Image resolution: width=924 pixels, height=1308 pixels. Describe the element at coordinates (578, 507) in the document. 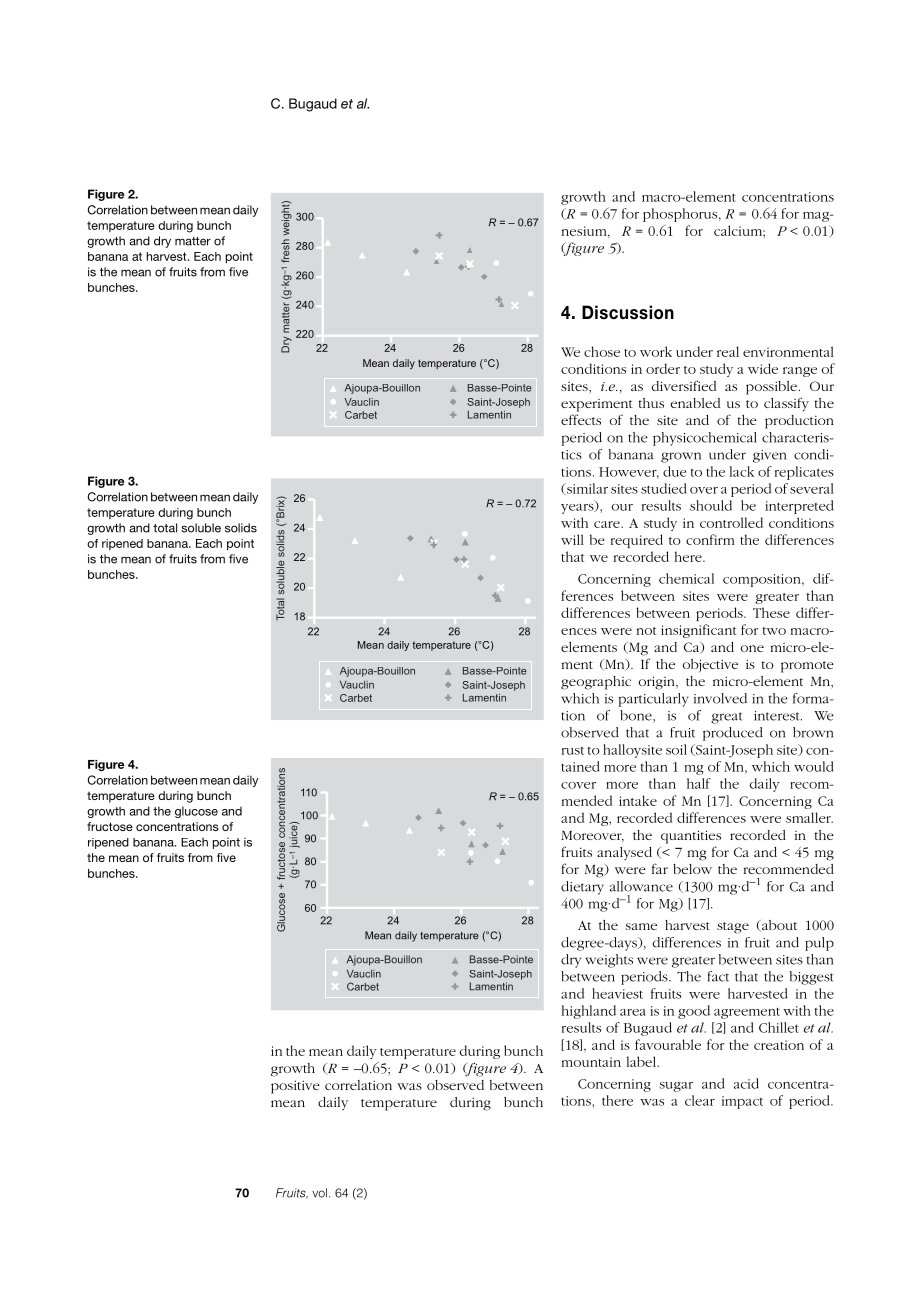

I see `years` at that location.
